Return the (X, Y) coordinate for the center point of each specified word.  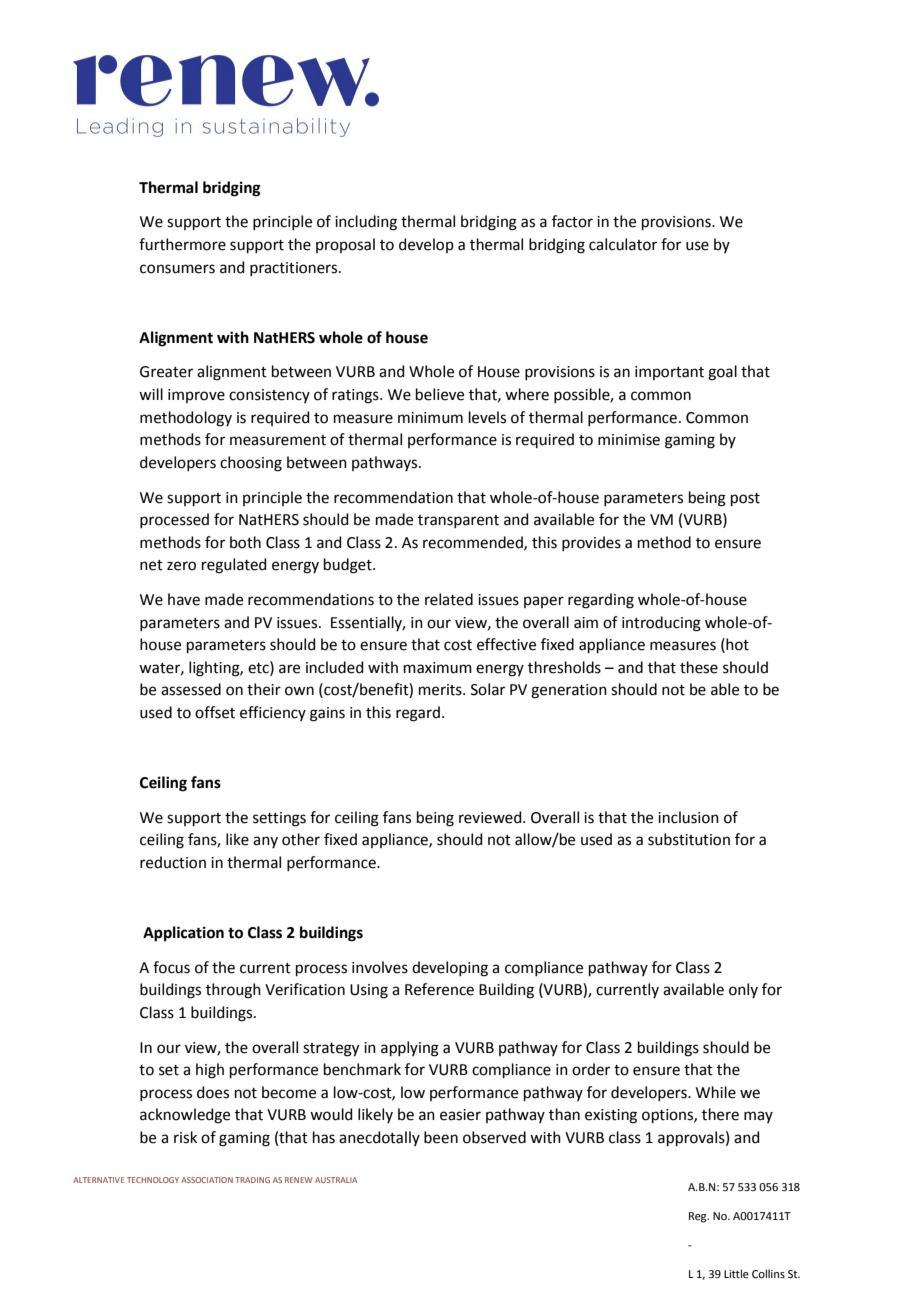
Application (183, 934)
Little (736, 1273)
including (366, 223)
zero (181, 566)
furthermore (182, 244)
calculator (623, 244)
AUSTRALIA (336, 1180)
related (449, 599)
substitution (689, 839)
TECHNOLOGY (153, 1180)
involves (380, 967)
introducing (661, 624)
